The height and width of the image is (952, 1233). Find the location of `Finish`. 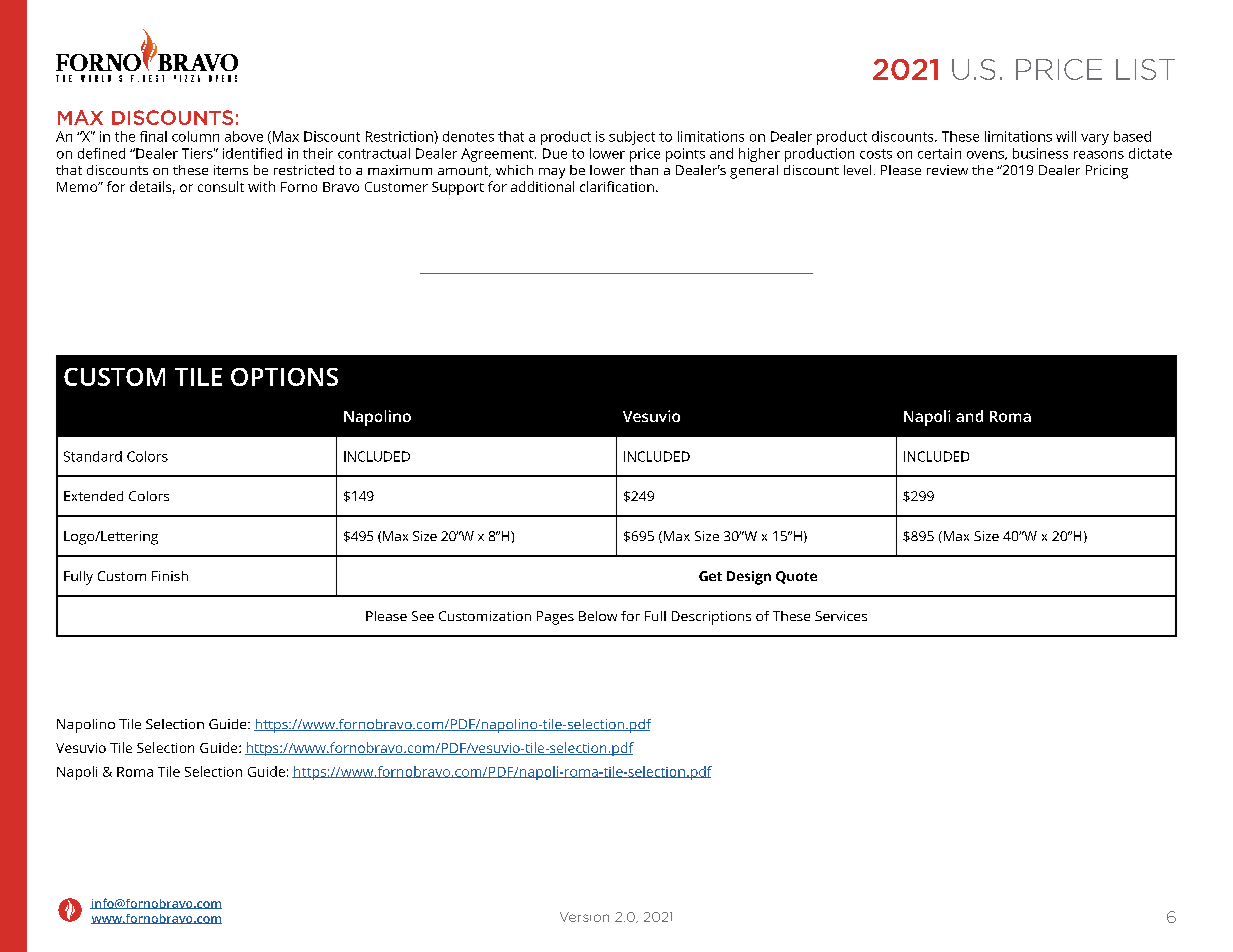

Finish is located at coordinates (170, 576).
